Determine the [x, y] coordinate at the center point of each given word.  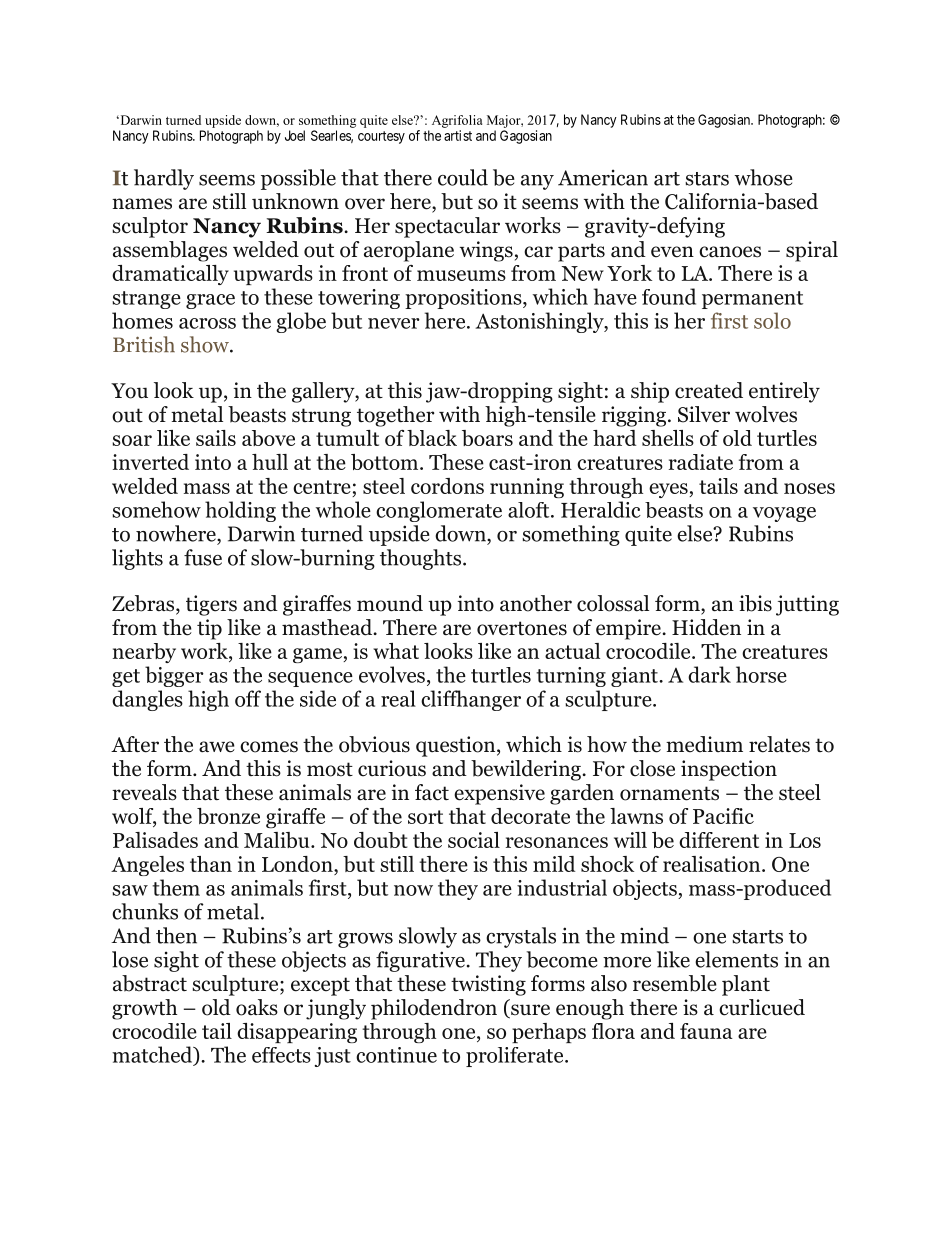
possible [298, 179]
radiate [701, 462]
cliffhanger [471, 700]
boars [487, 438]
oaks [257, 1007]
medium [704, 744]
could [463, 177]
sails [216, 438]
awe [217, 747]
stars [707, 179]
